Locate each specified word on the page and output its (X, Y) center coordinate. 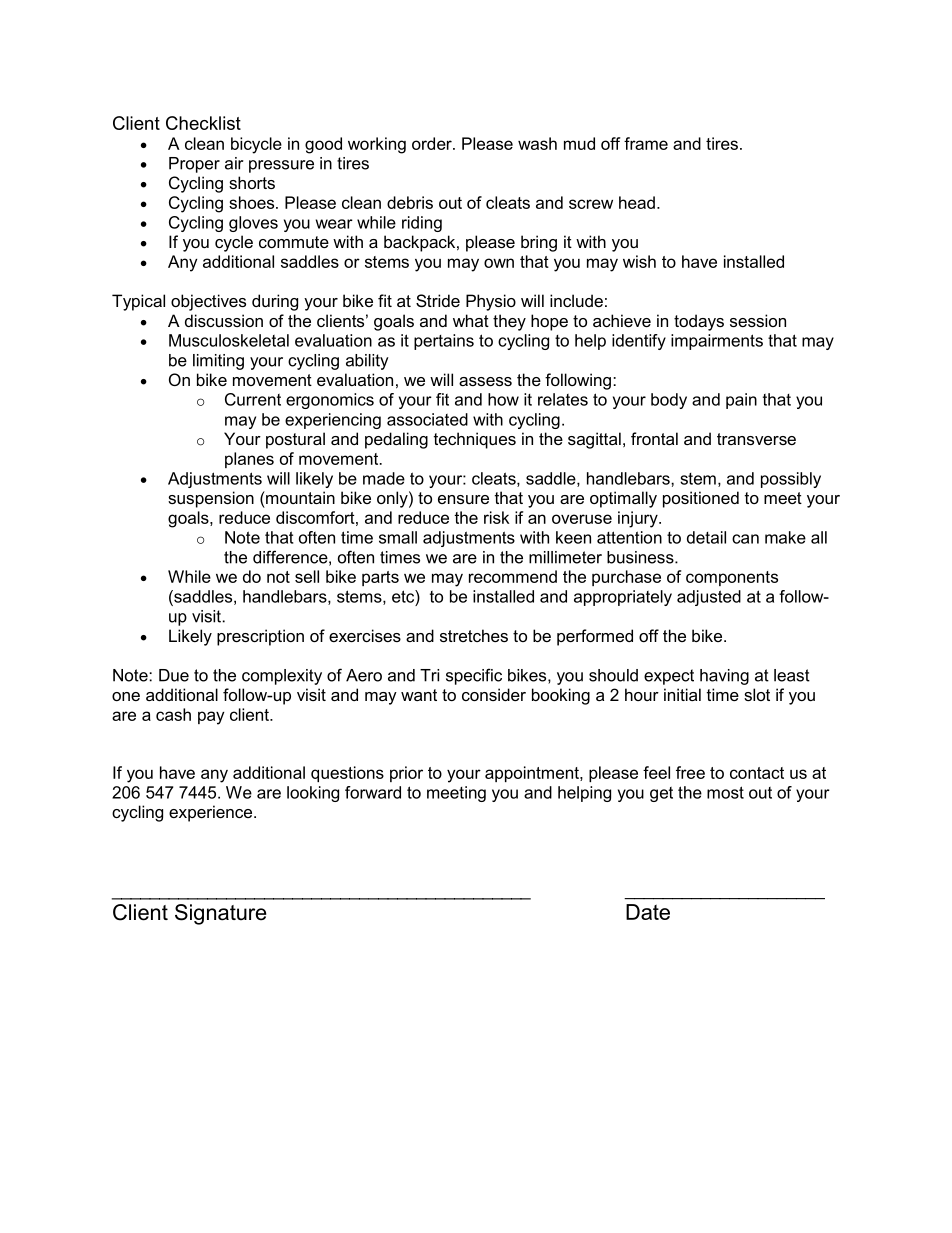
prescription (260, 637)
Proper (194, 165)
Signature (220, 914)
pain (741, 401)
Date (648, 912)
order (433, 143)
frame (646, 143)
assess (485, 381)
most (725, 792)
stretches (474, 635)
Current (253, 399)
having (724, 677)
